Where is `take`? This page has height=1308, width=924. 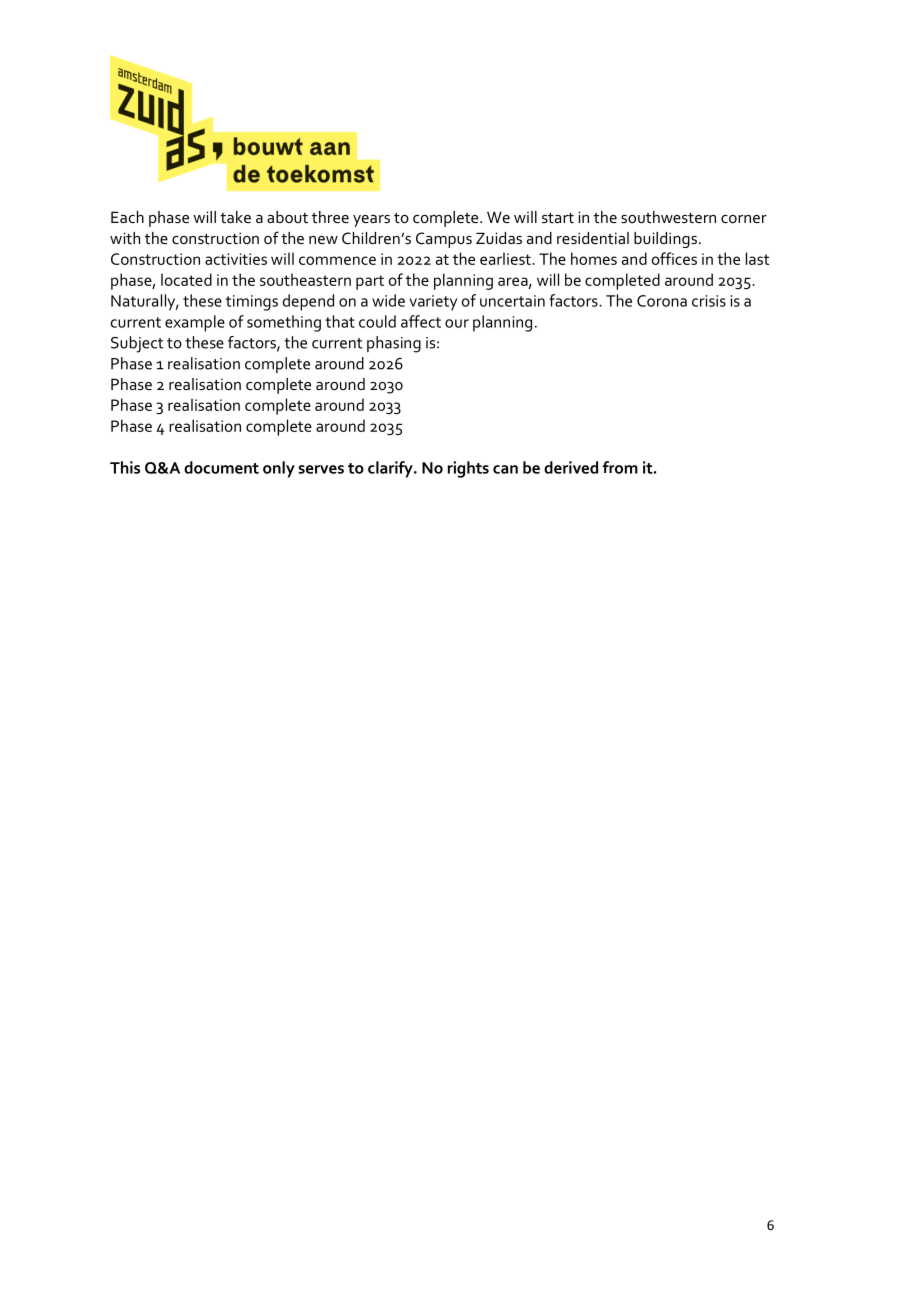 take is located at coordinates (235, 217).
